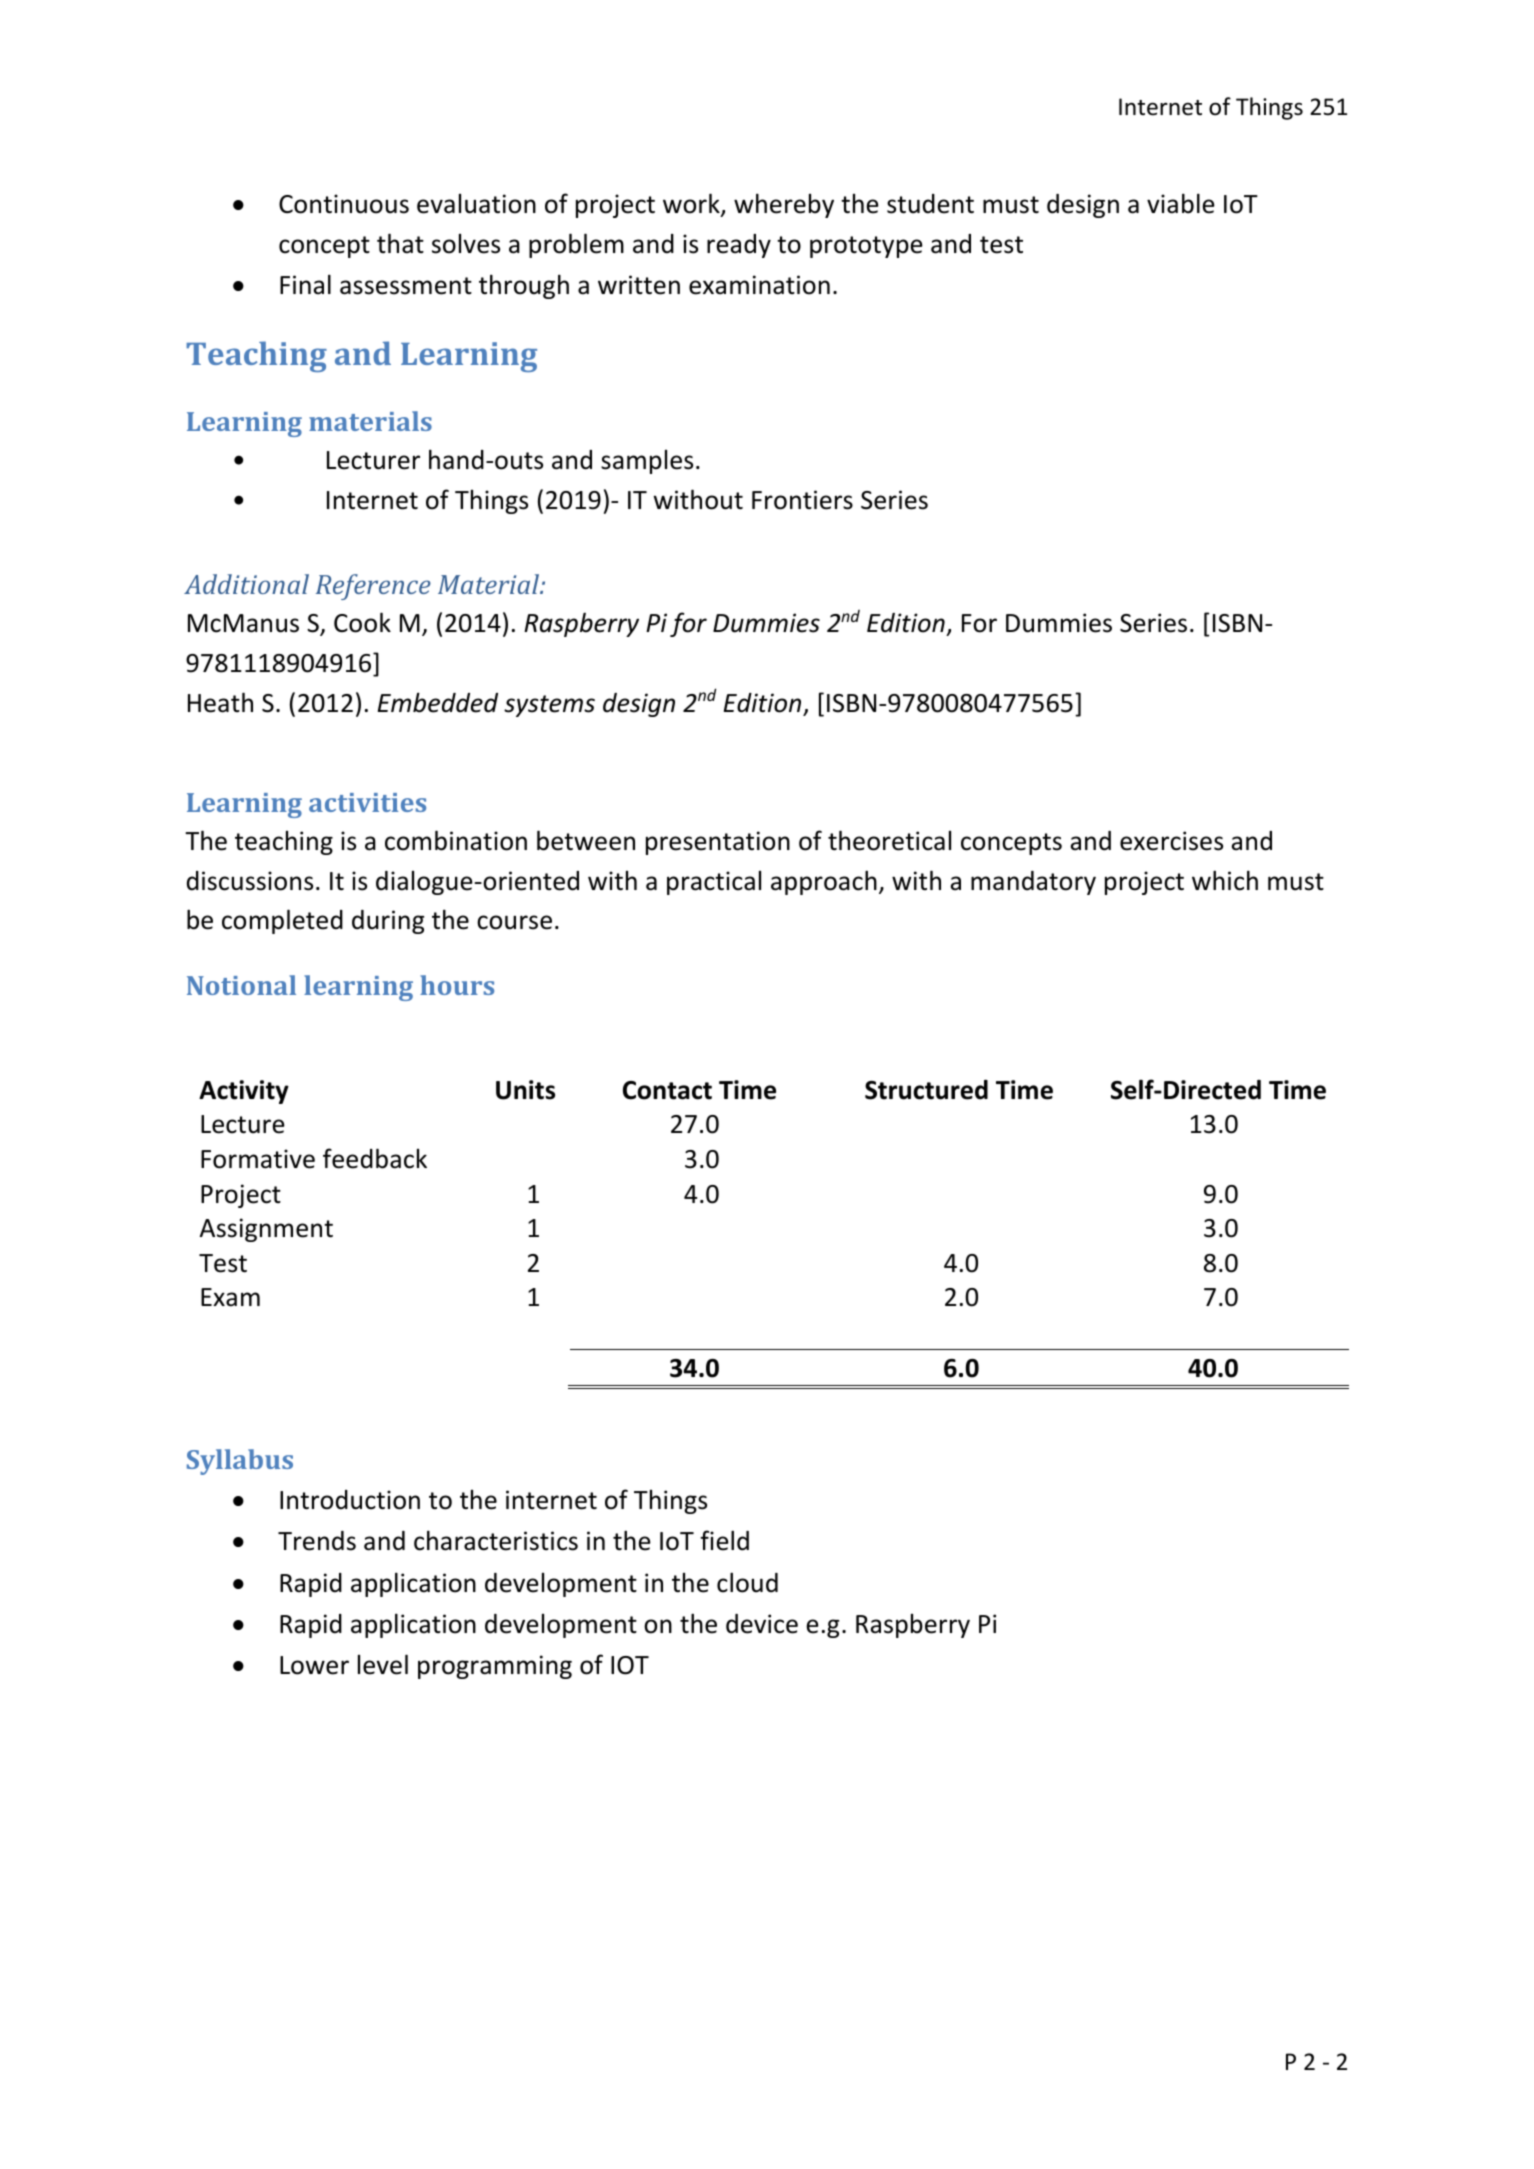 The image size is (1534, 2169). Describe the element at coordinates (383, 1664) in the document. I see `level` at that location.
